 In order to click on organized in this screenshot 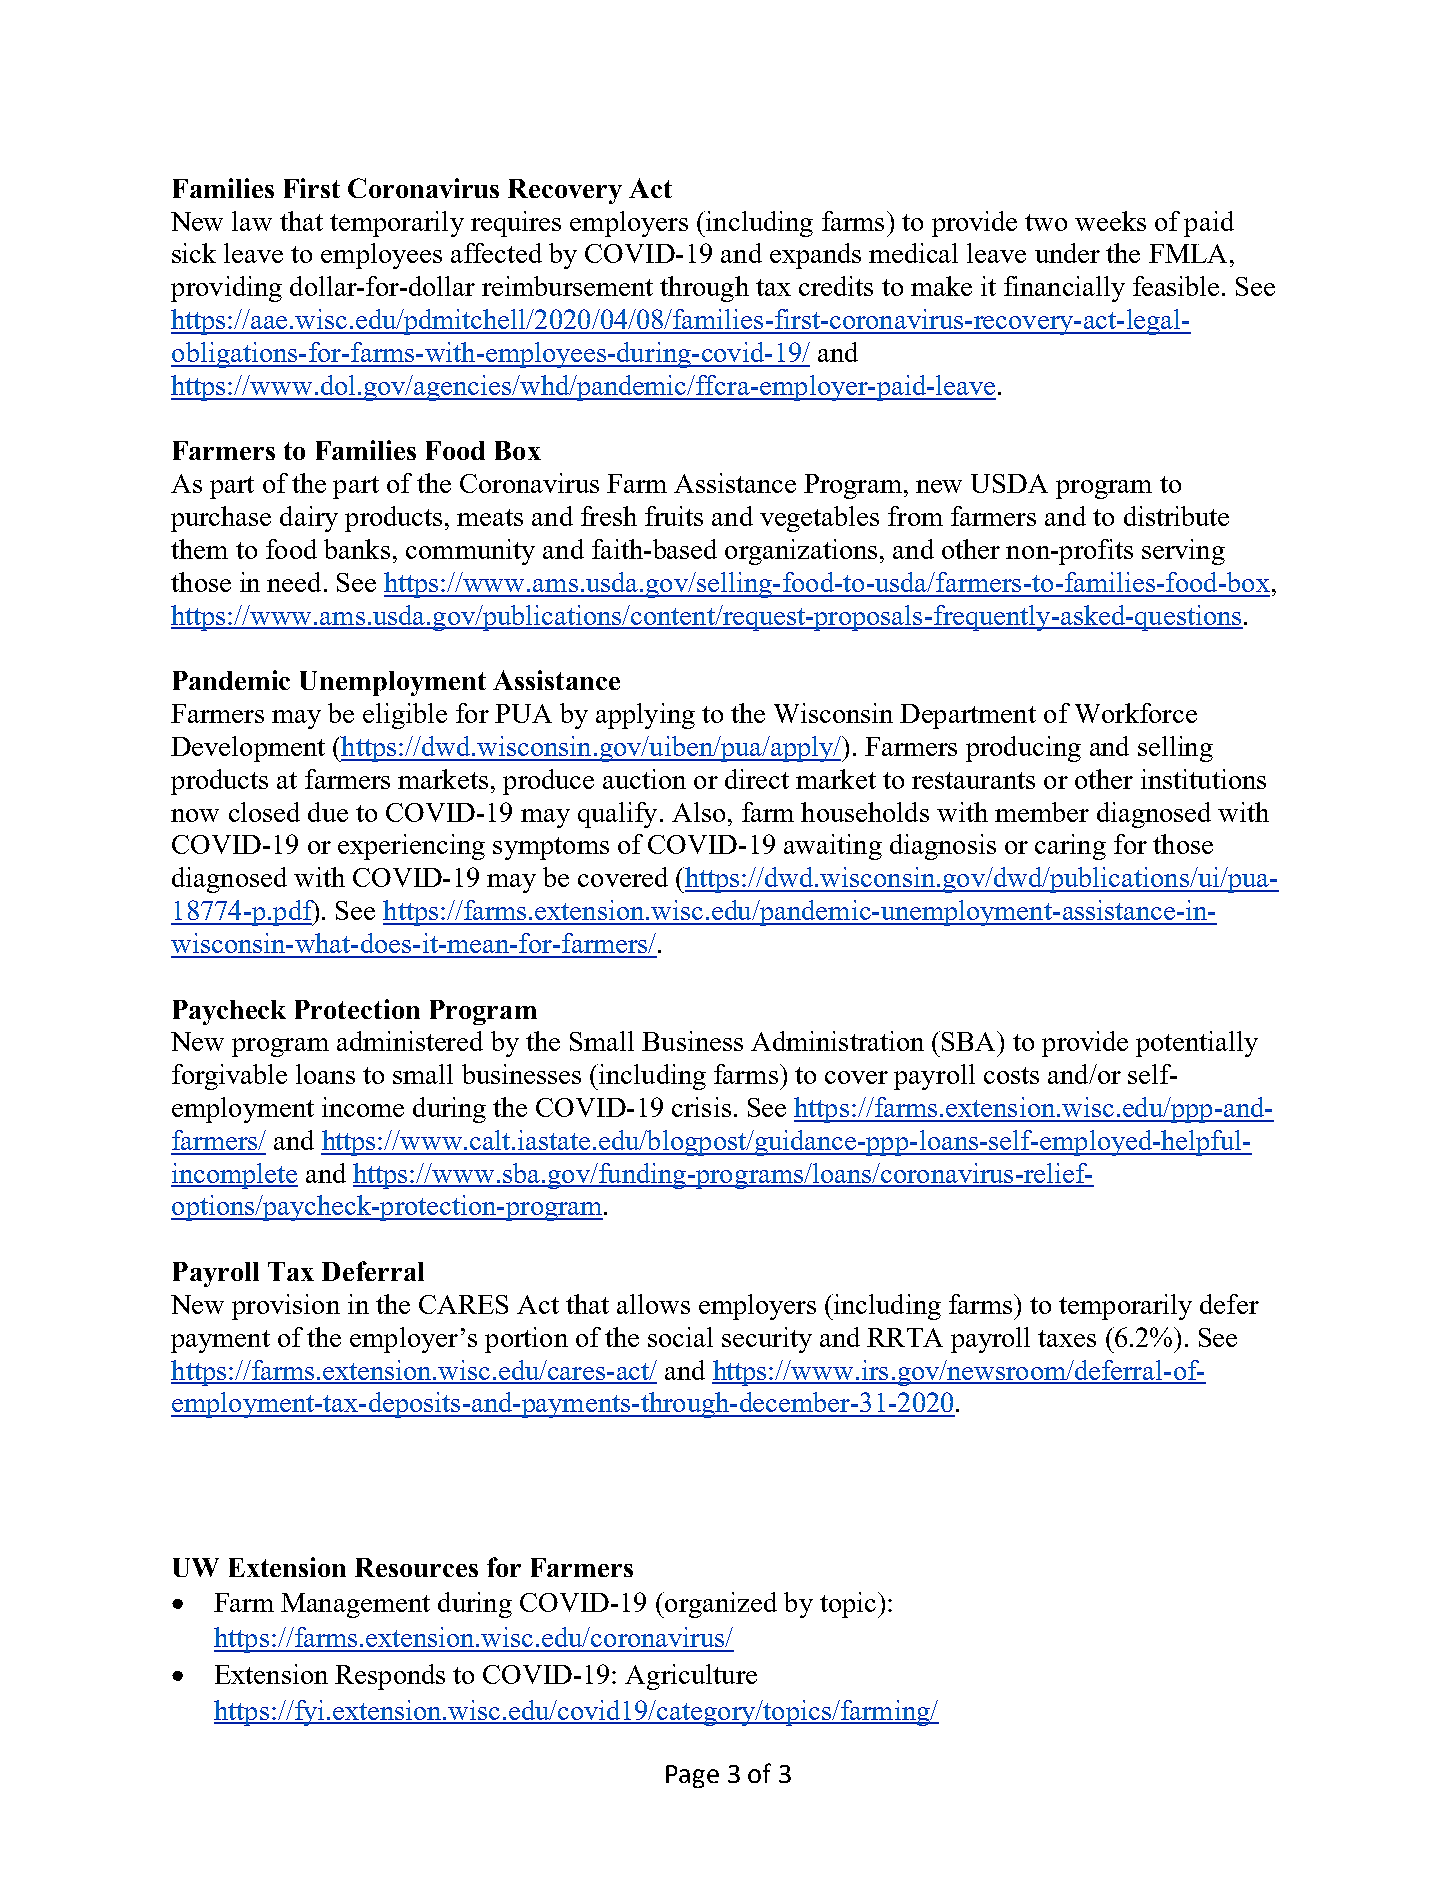, I will do `click(720, 1605)`.
